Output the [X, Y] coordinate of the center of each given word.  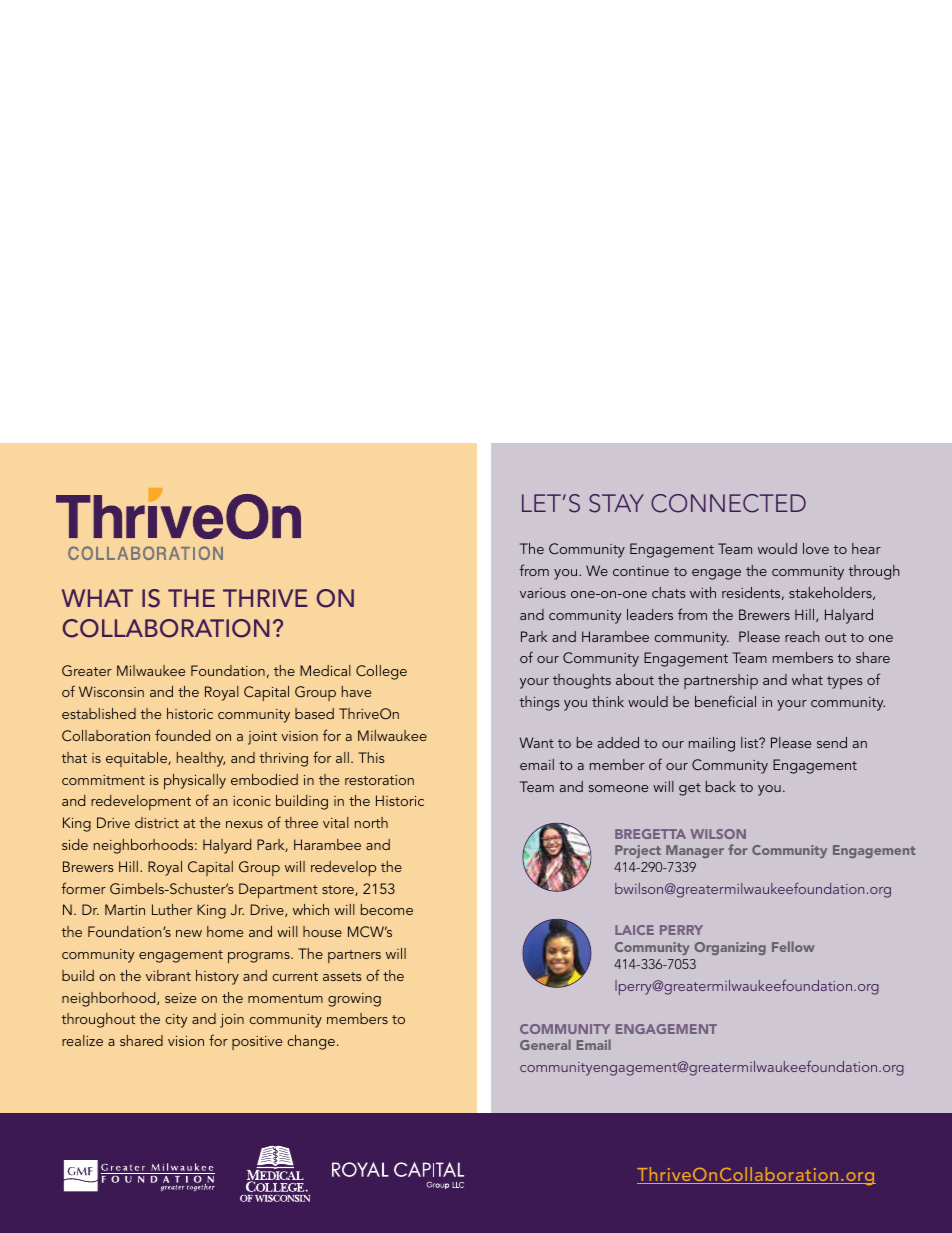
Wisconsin [111, 691]
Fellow [793, 946]
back [721, 786]
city [176, 1021]
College [381, 672]
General [545, 1044]
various [543, 593]
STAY [616, 503]
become [387, 909]
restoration [379, 780]
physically [195, 782]
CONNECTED [728, 503]
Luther [172, 909]
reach [802, 636]
